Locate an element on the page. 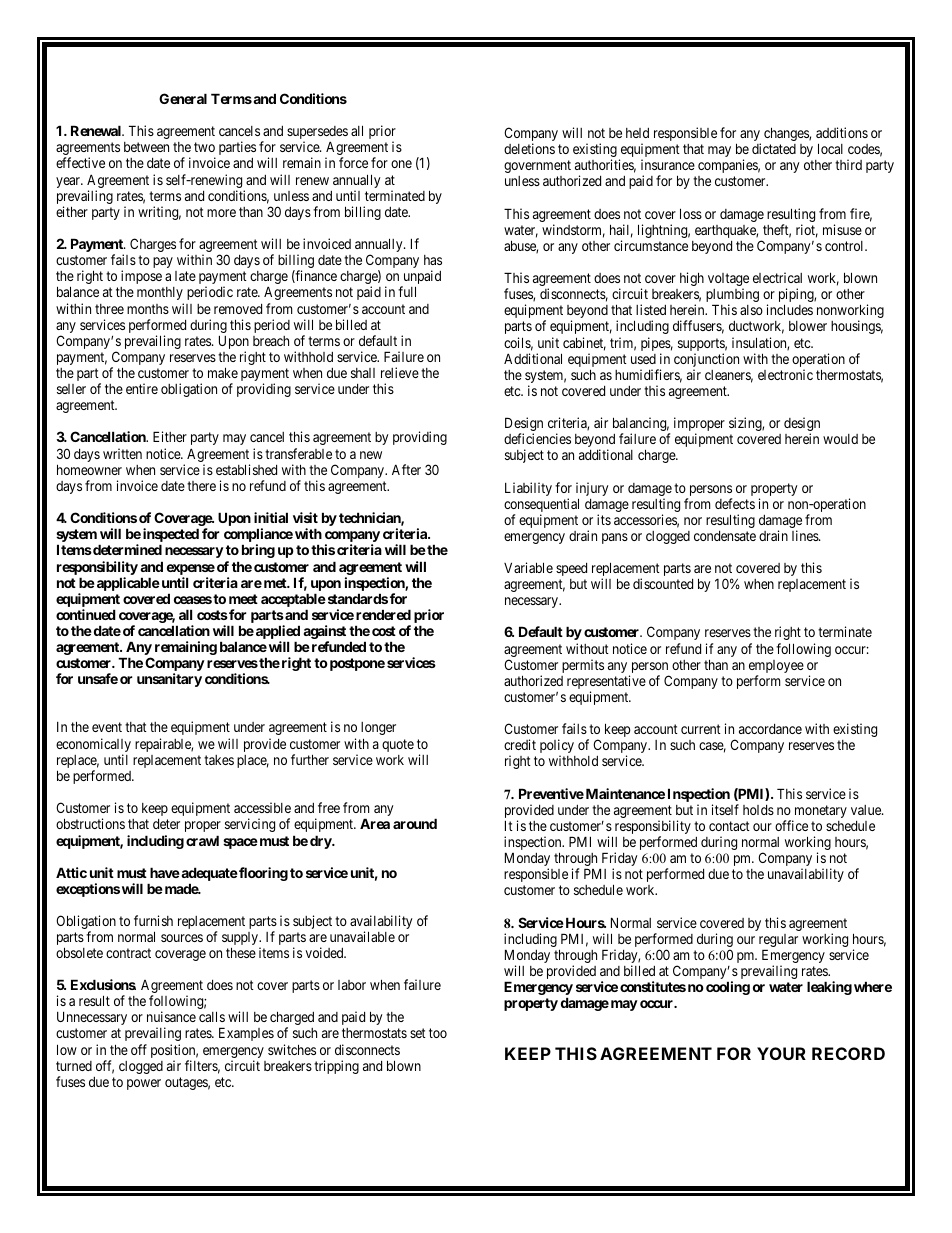 The height and width of the document is (1233, 952). tripping is located at coordinates (336, 1067).
